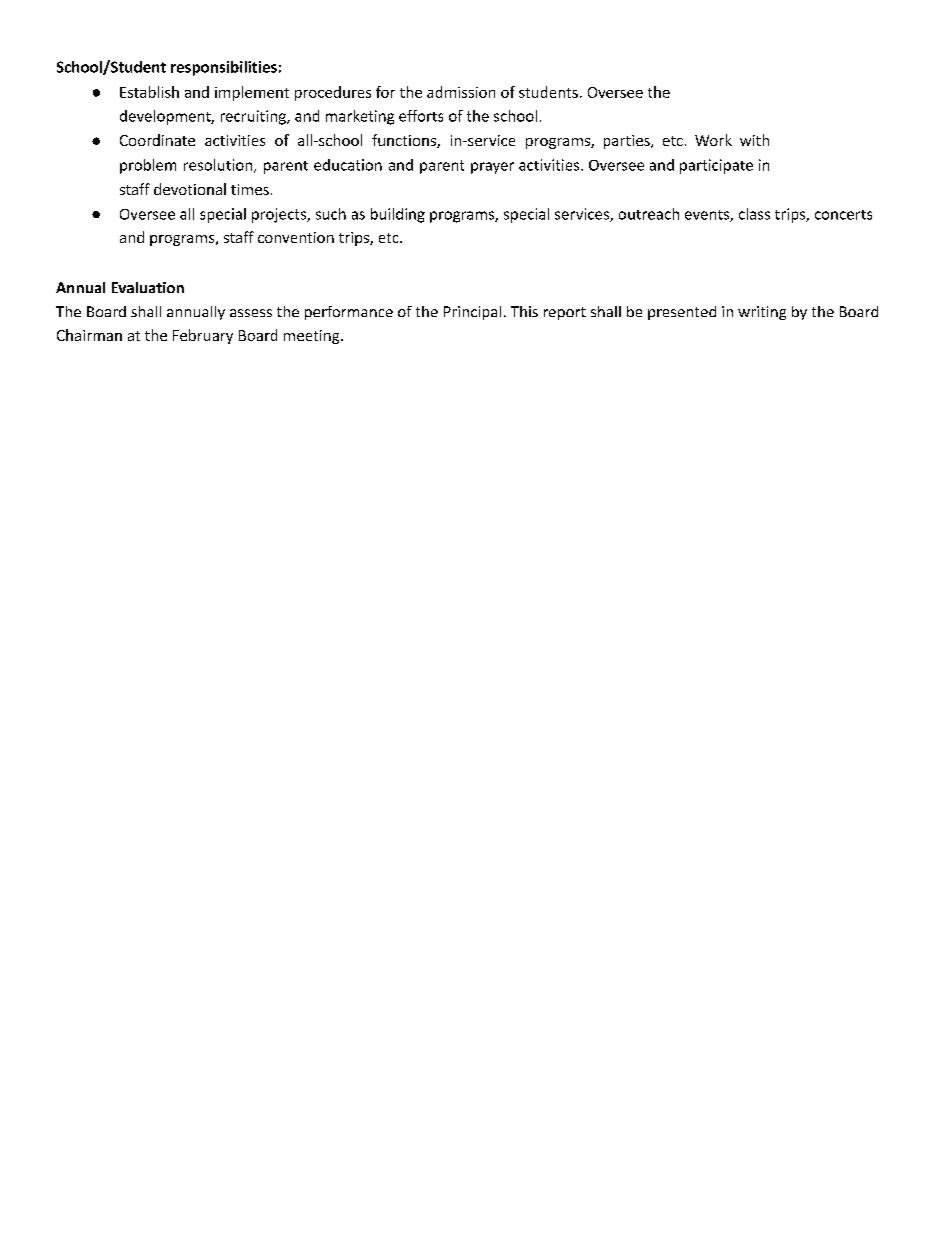 The height and width of the image is (1233, 952). I want to click on convention, so click(296, 237).
